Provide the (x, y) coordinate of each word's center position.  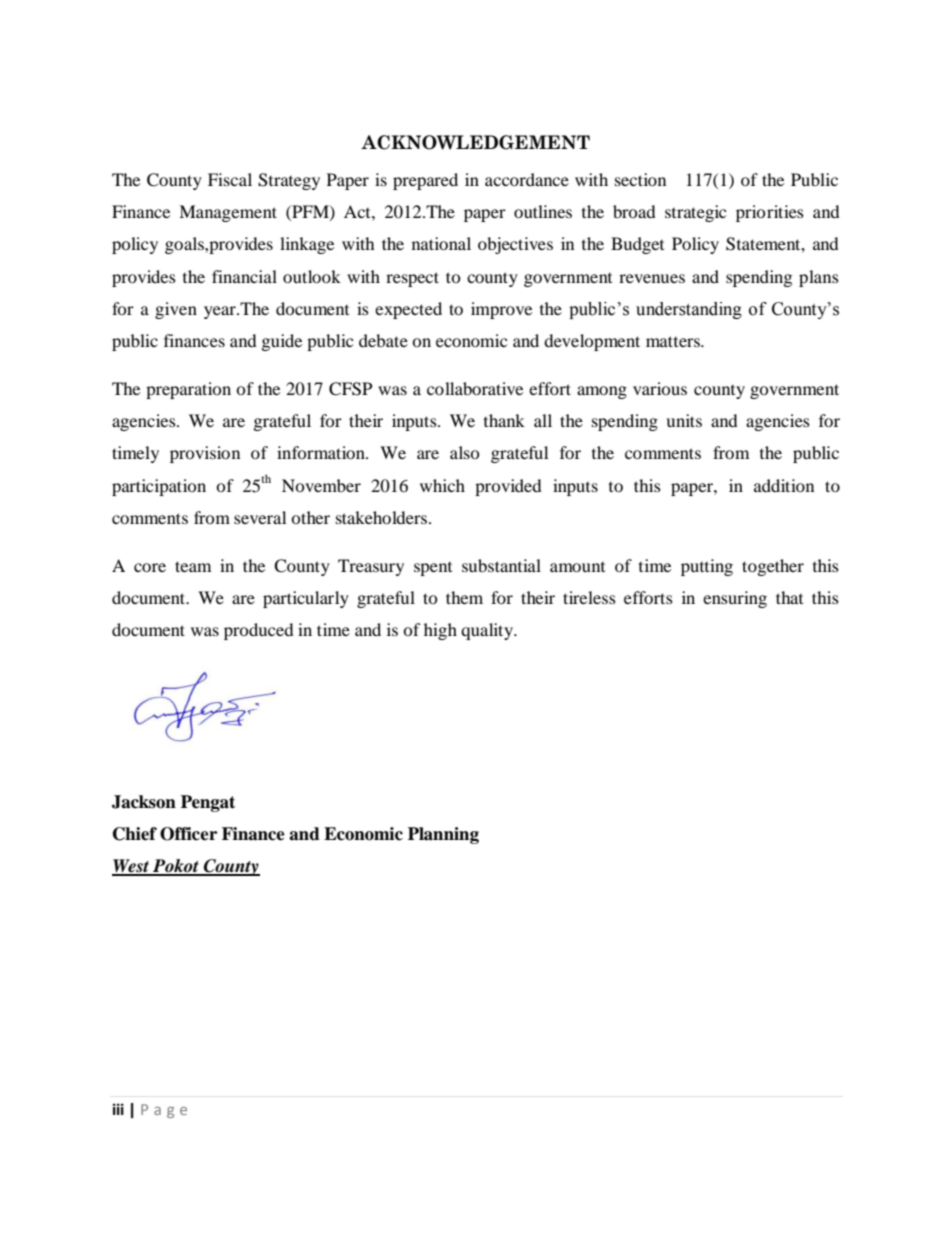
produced (259, 631)
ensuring (735, 599)
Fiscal (230, 179)
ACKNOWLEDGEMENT (475, 142)
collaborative (475, 388)
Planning (443, 835)
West (131, 867)
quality (488, 631)
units (684, 420)
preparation (188, 390)
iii (118, 1109)
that (789, 597)
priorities (770, 213)
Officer (188, 834)
